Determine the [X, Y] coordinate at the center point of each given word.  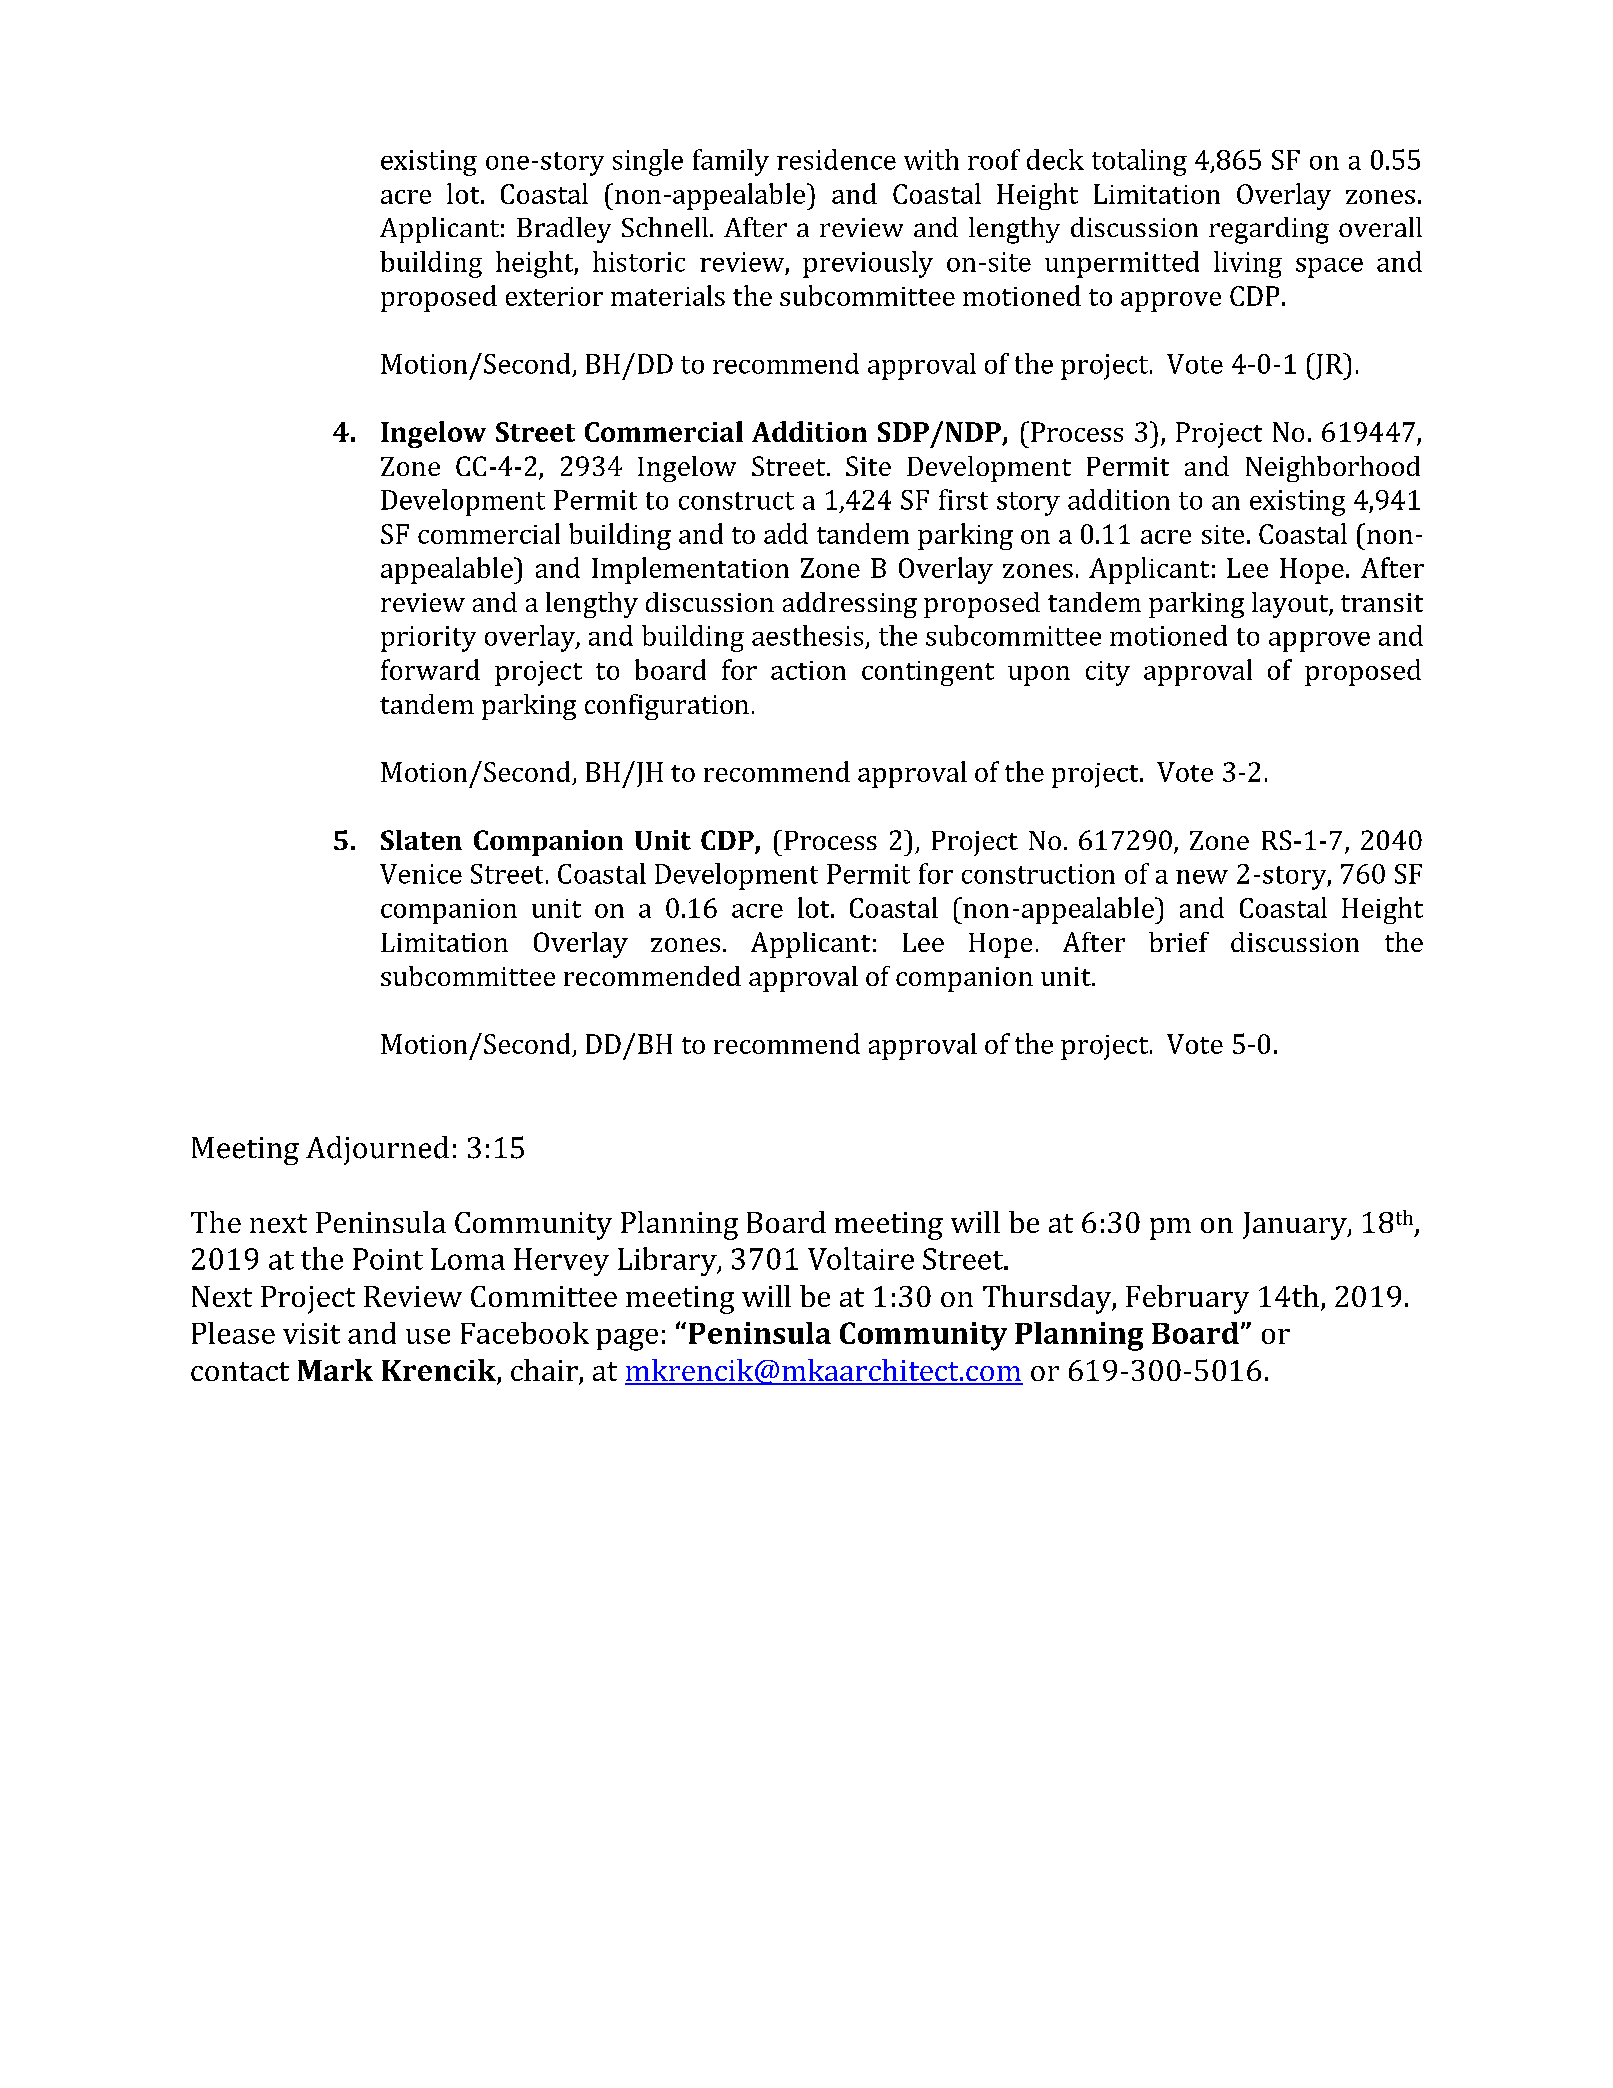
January [1296, 1226]
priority [428, 639]
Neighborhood [1333, 469]
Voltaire [861, 1258]
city [1108, 673]
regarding [1269, 230]
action [808, 670]
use [428, 1336]
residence [836, 159]
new [1202, 877]
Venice [421, 874]
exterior [554, 296]
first [963, 499]
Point [388, 1259]
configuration [667, 707]
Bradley [564, 230]
